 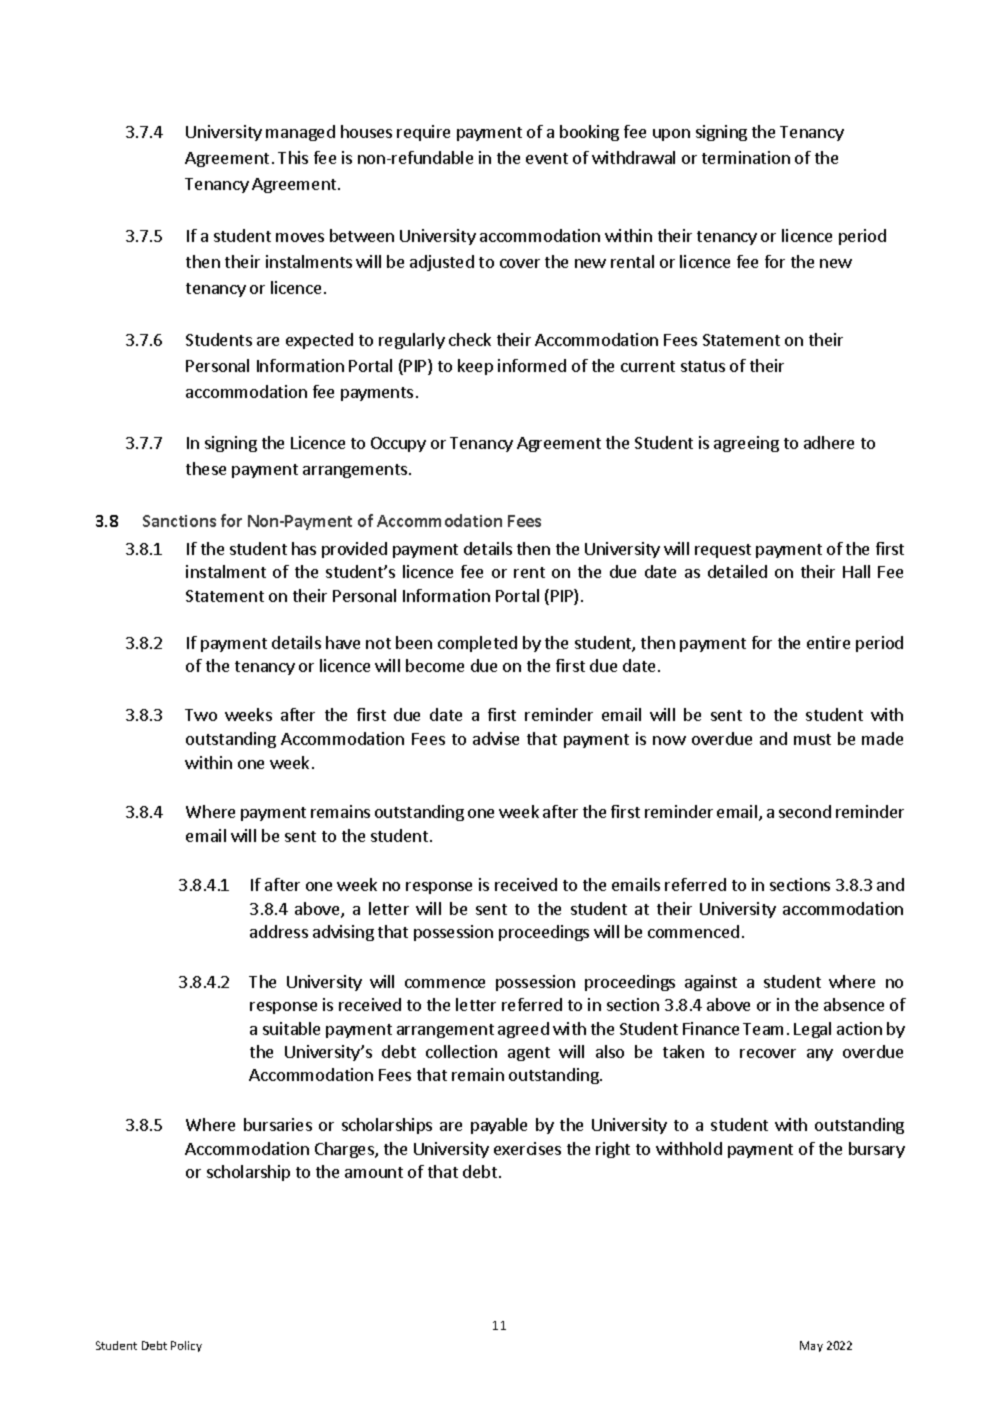 What do you see at coordinates (496, 738) in the screenshot?
I see `advise` at bounding box center [496, 738].
